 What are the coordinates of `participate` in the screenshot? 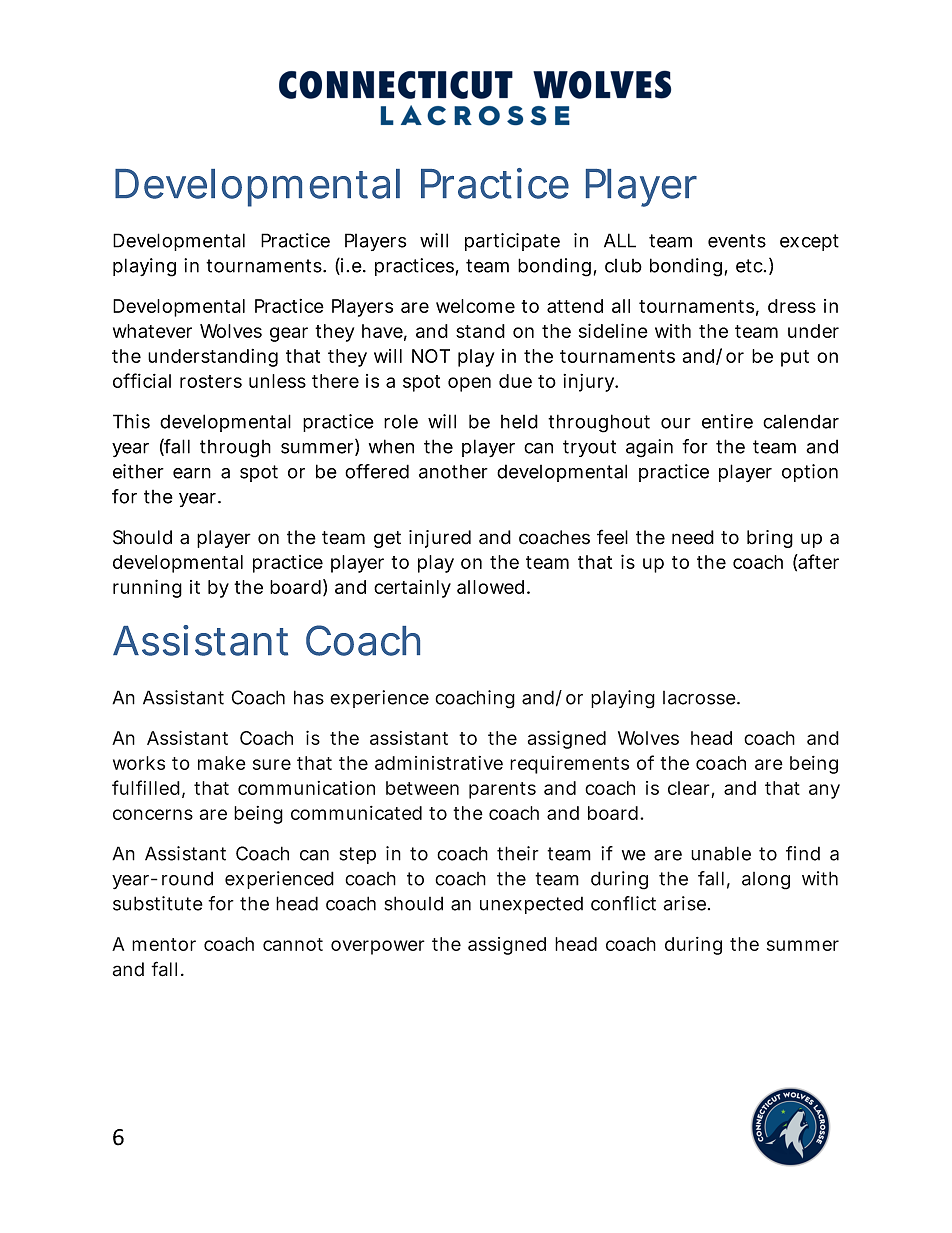 It's located at (512, 242).
